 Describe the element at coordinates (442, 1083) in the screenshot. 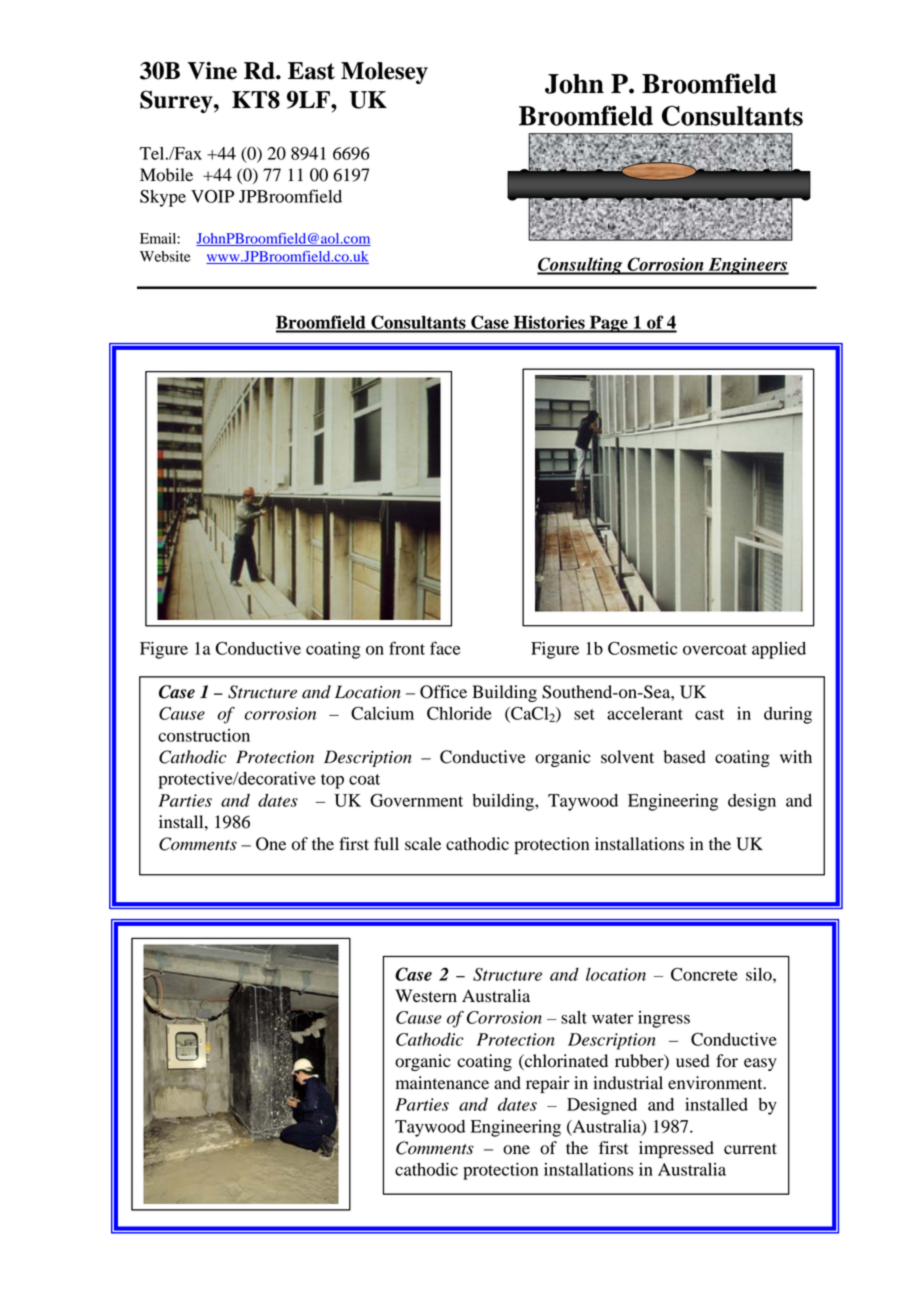

I see `maintenance` at that location.
